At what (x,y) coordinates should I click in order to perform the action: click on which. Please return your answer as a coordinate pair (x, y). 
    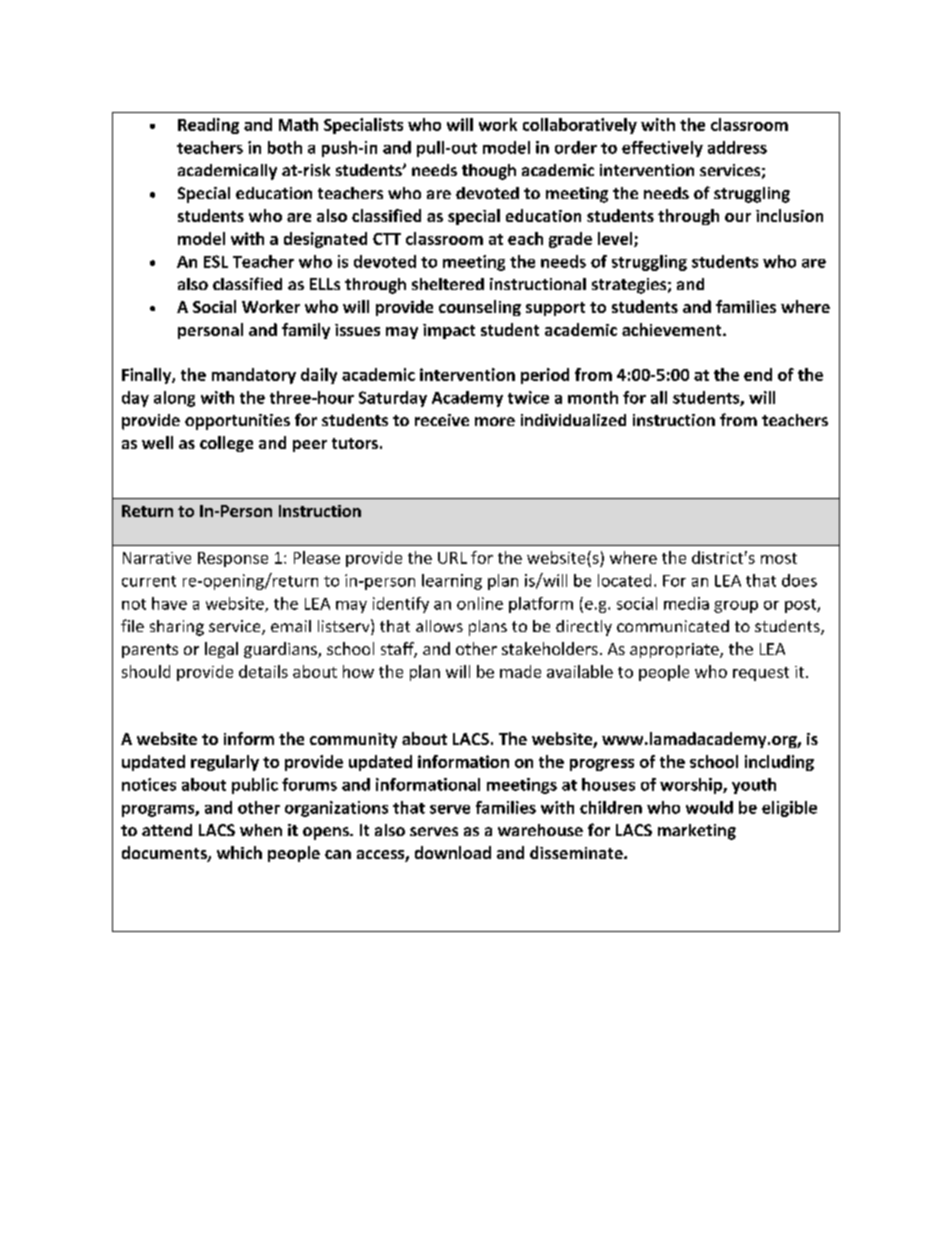
    Looking at the image, I should click on (239, 852).
